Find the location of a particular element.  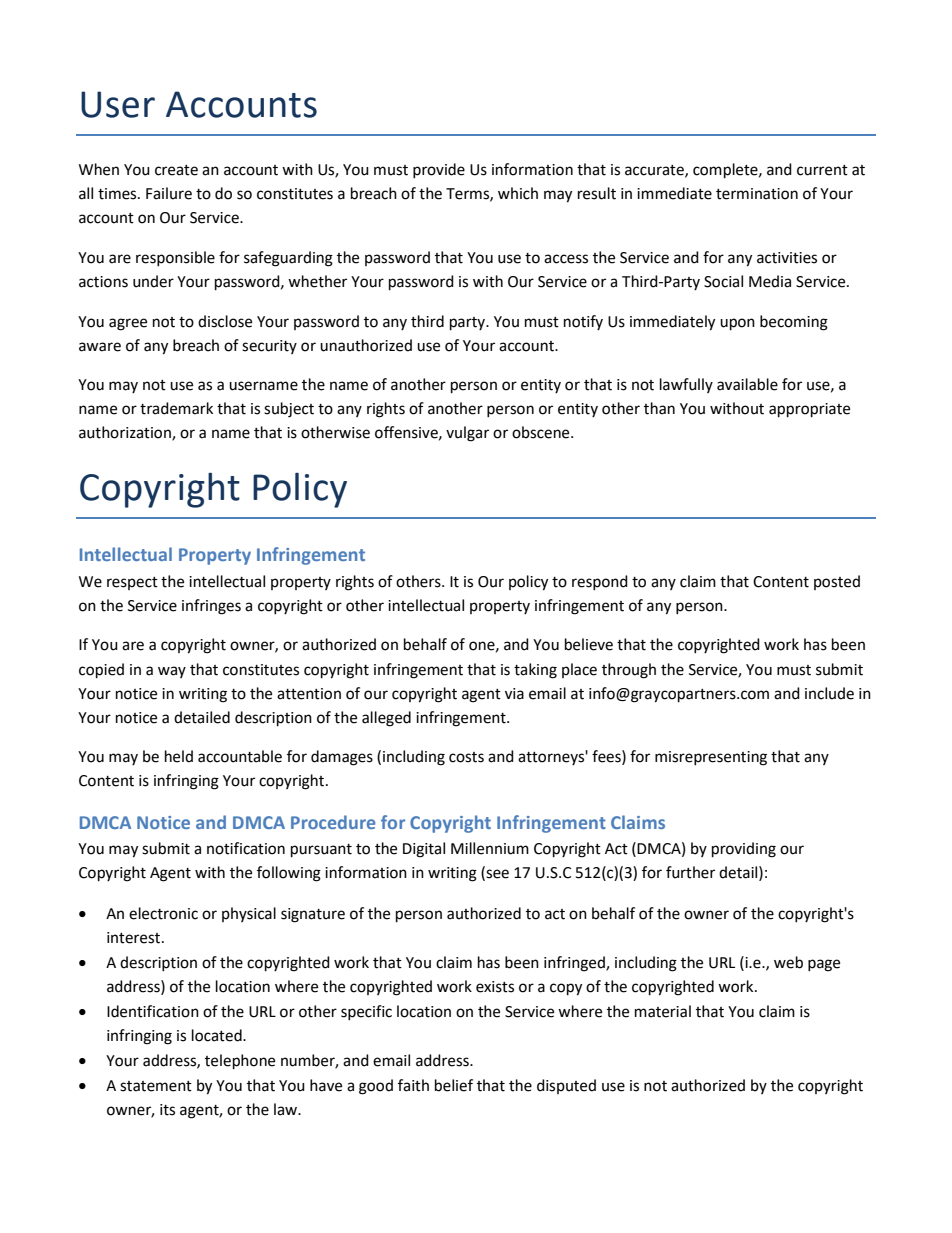

vulgar is located at coordinates (467, 434).
